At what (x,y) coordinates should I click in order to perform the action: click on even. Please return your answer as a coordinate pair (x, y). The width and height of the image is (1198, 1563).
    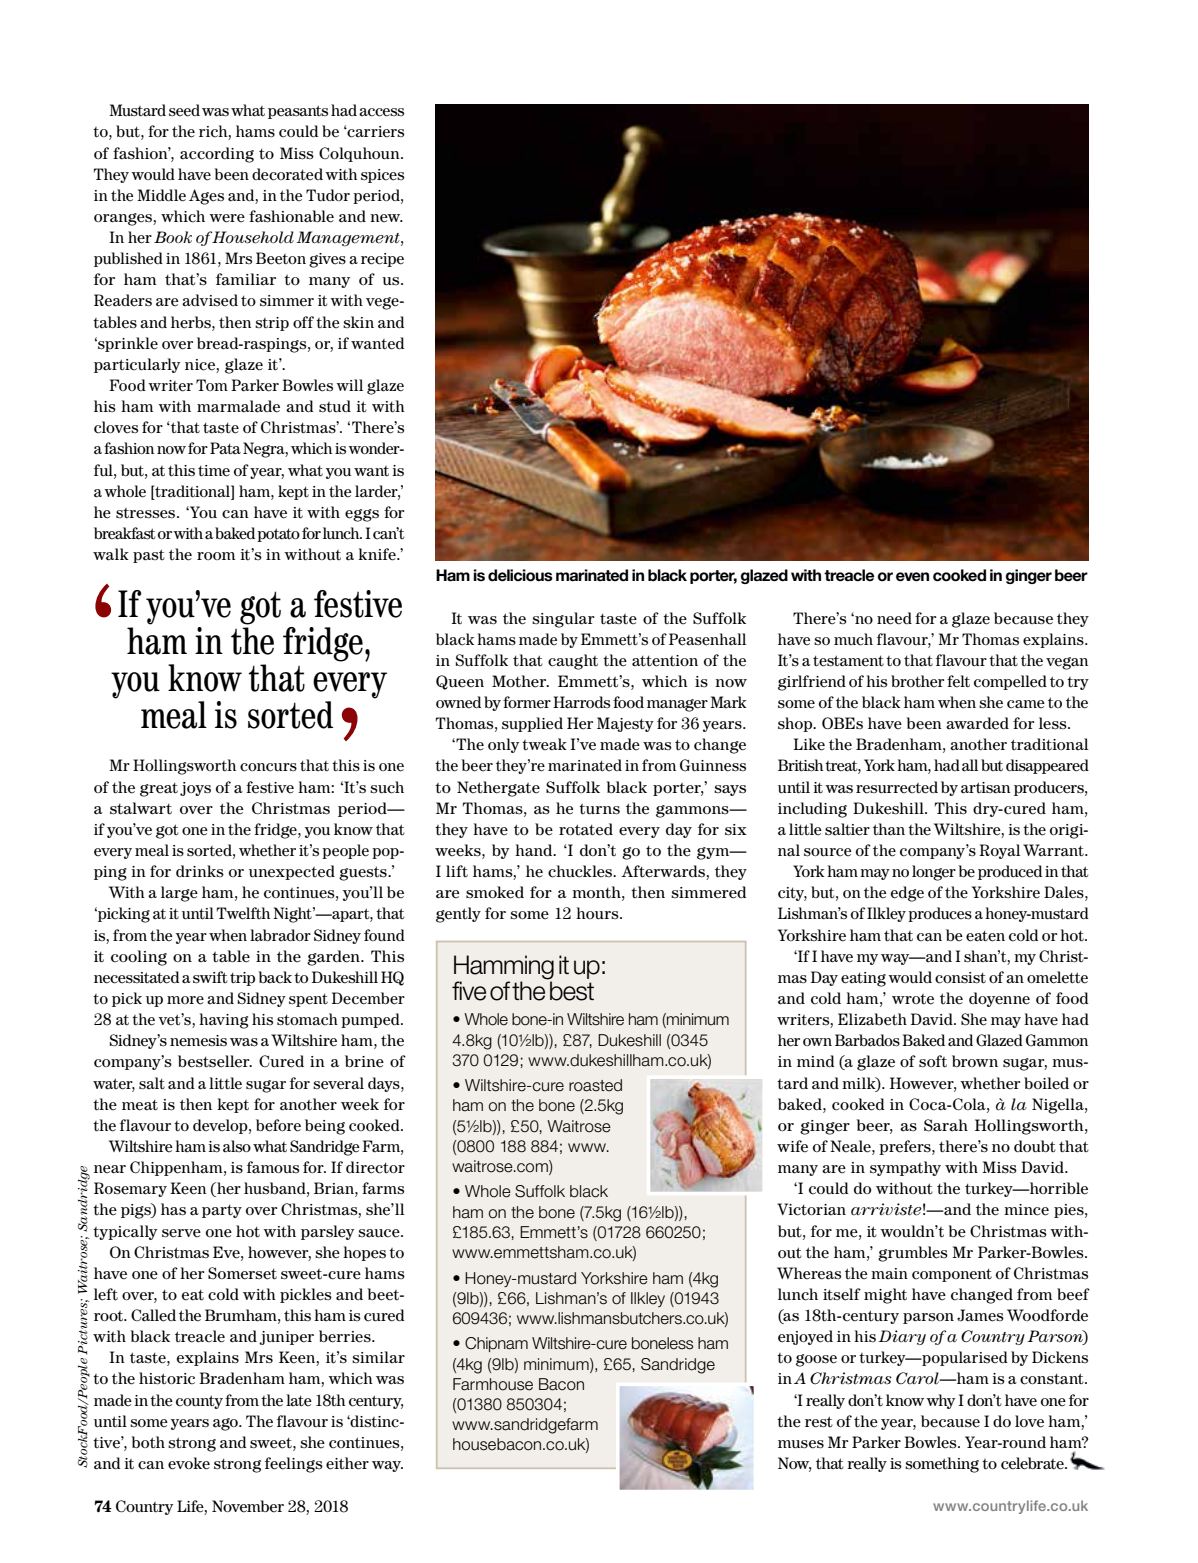
    Looking at the image, I should click on (912, 577).
